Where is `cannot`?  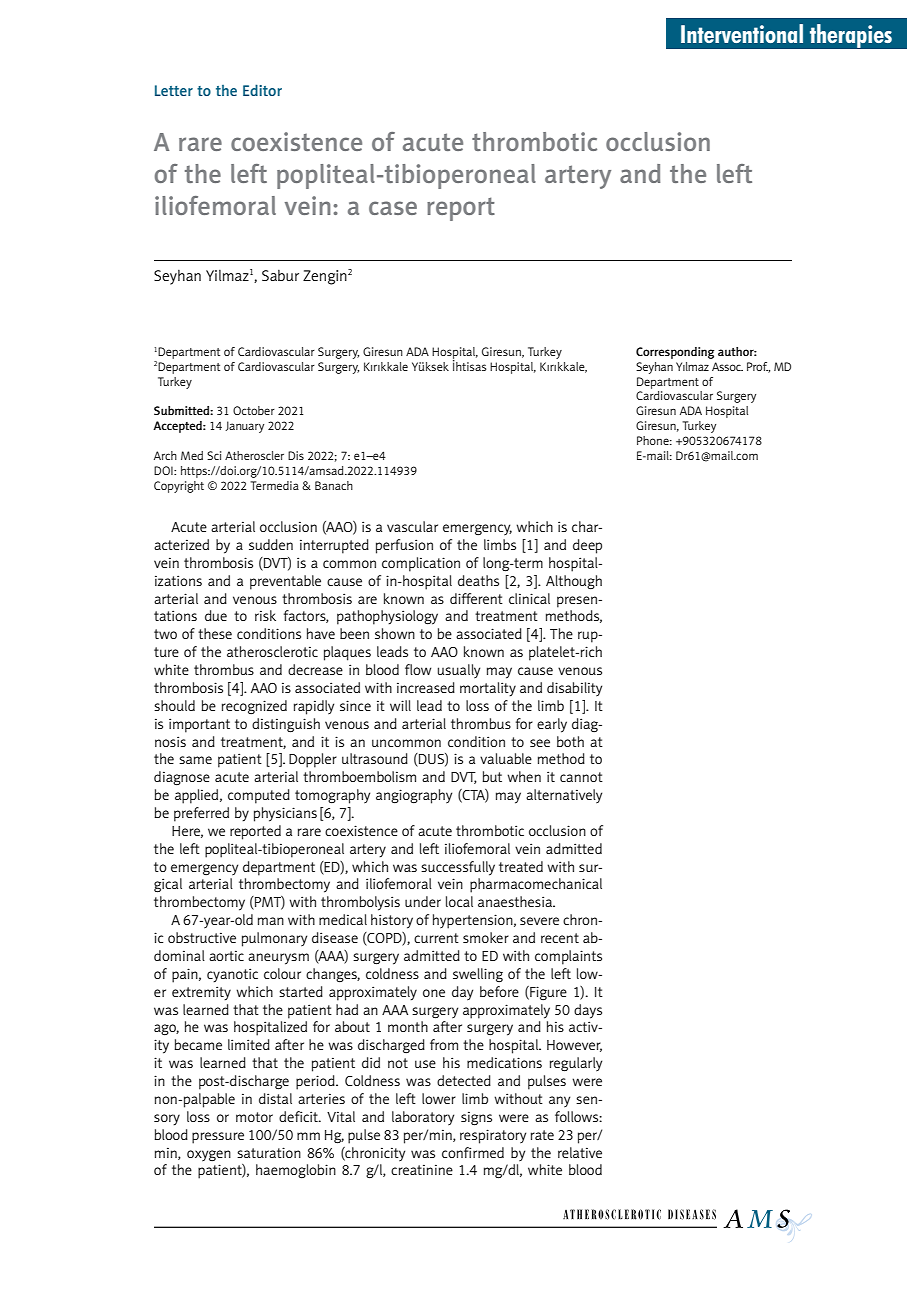
cannot is located at coordinates (581, 777).
